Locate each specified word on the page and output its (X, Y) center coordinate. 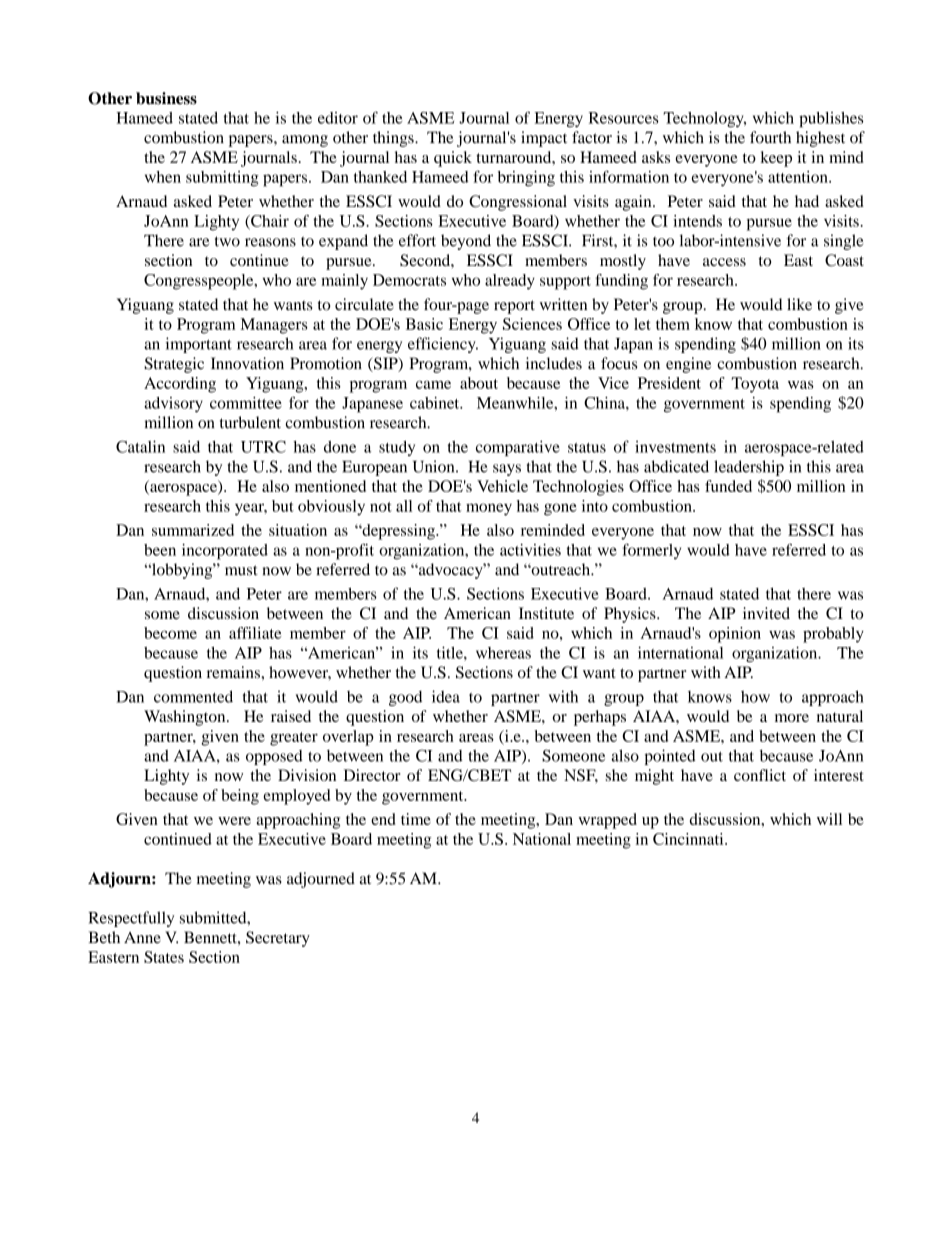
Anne (142, 938)
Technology (704, 120)
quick (453, 159)
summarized (193, 530)
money (489, 509)
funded (728, 486)
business (166, 98)
